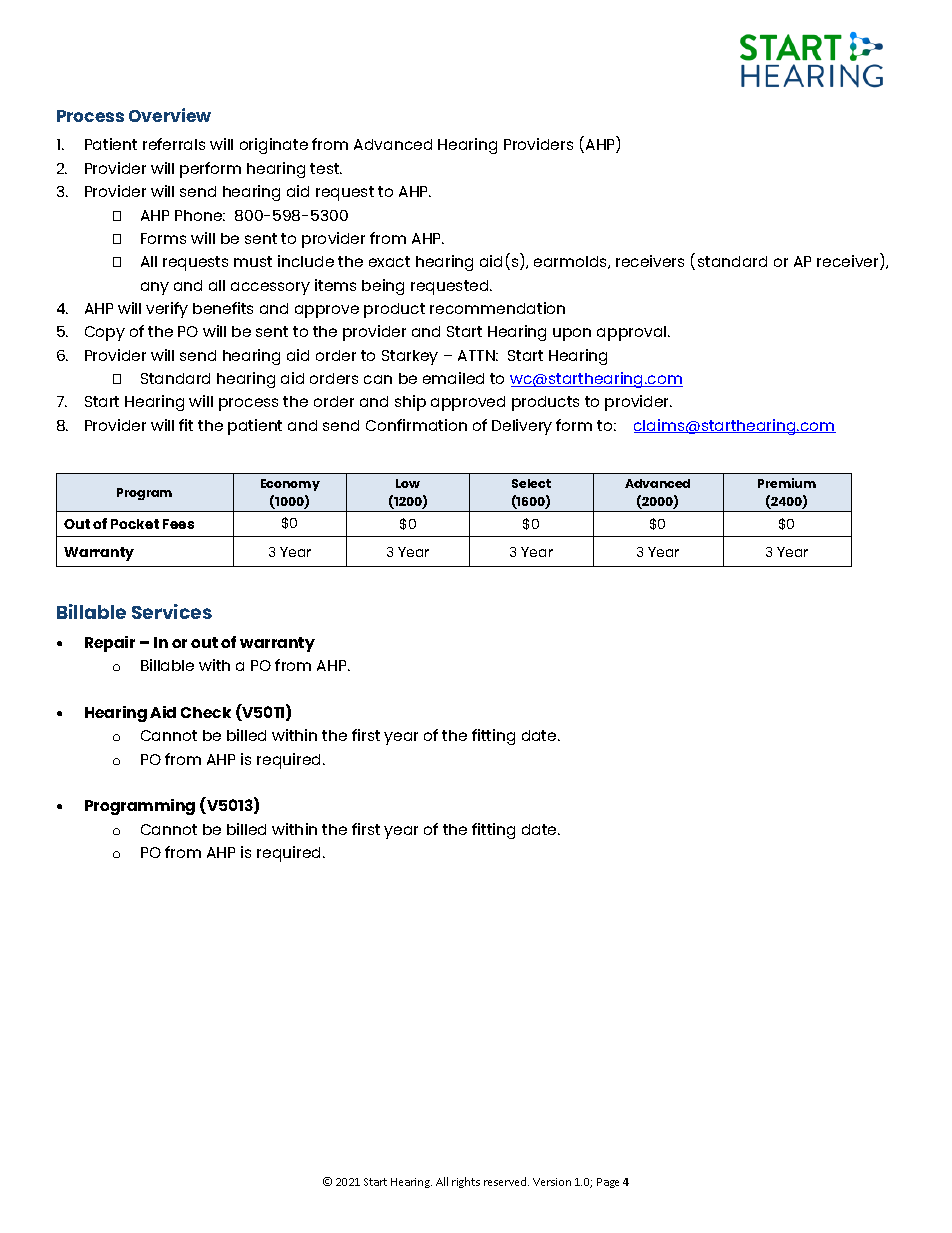 This page has height=1233, width=952. Describe the element at coordinates (608, 1183) in the page. I see `Page` at that location.
